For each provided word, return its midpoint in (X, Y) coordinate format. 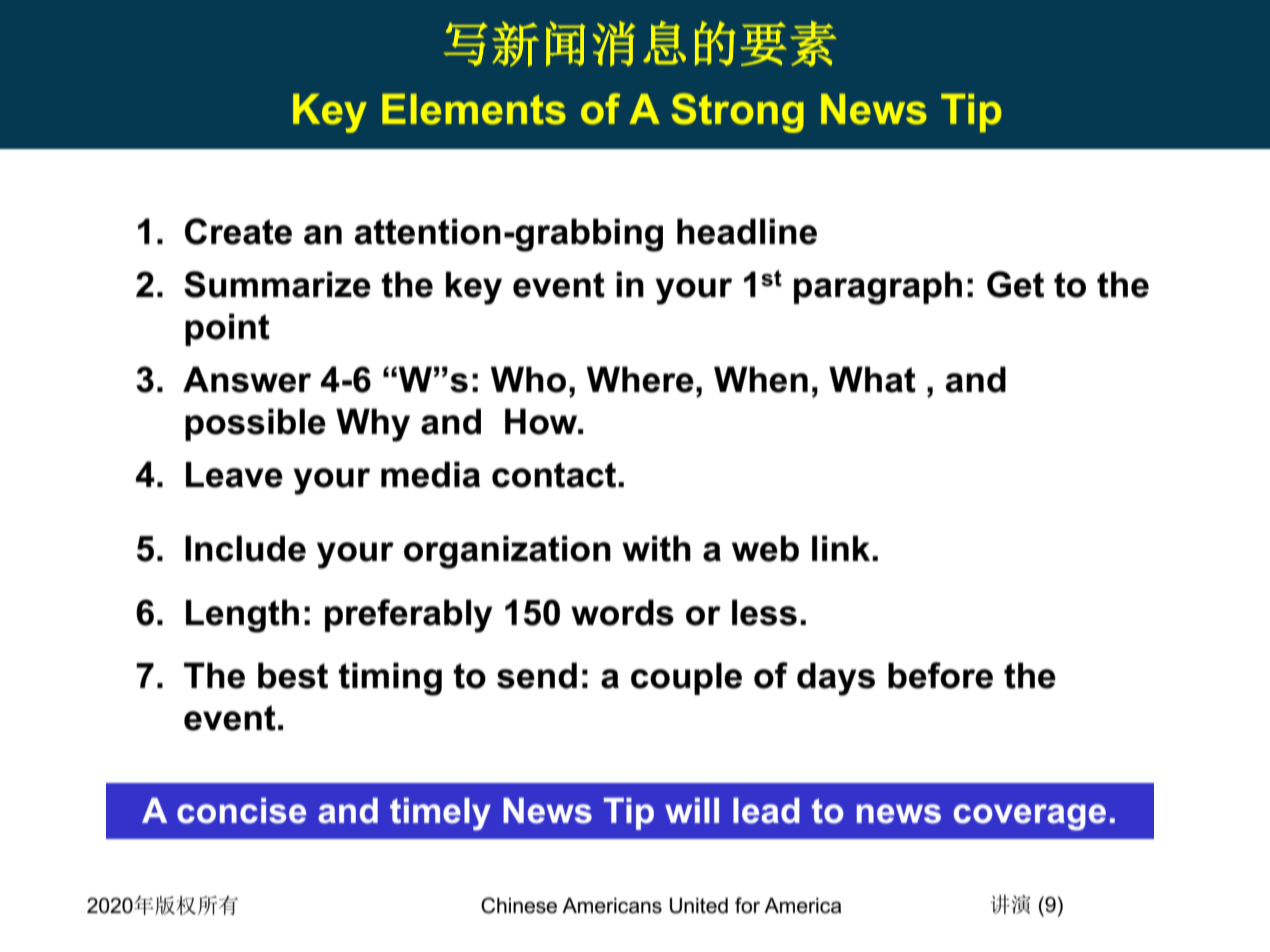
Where (640, 379)
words (622, 612)
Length (242, 616)
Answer (247, 379)
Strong (737, 113)
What (872, 379)
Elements (474, 109)
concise (241, 811)
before (940, 675)
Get (1015, 284)
